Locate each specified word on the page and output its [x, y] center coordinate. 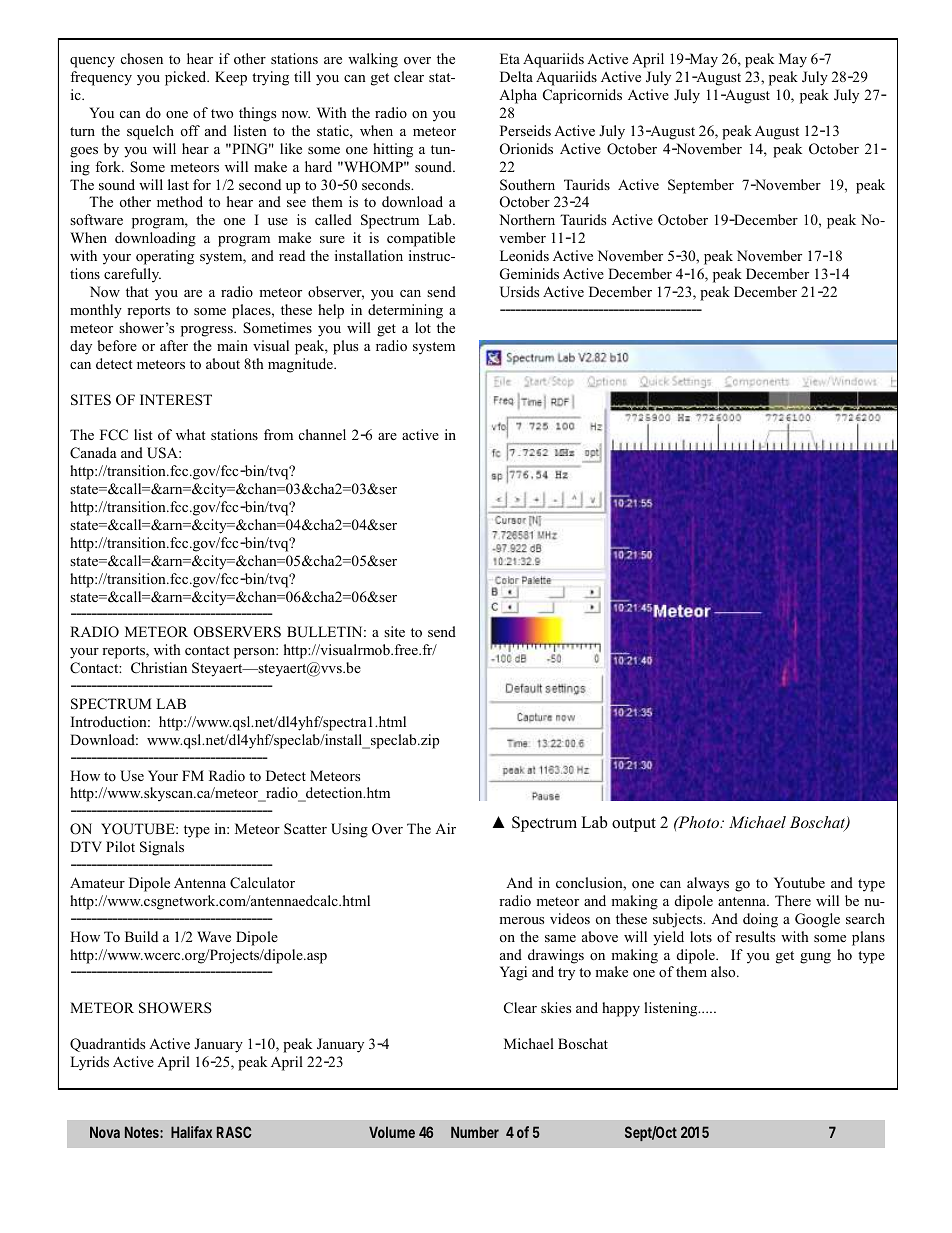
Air [445, 828]
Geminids [529, 274]
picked [187, 78]
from [278, 434]
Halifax [191, 1132]
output [634, 825]
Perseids [525, 130]
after [174, 345]
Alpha [518, 96]
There [793, 900]
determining [405, 311]
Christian [159, 668]
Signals [162, 848]
